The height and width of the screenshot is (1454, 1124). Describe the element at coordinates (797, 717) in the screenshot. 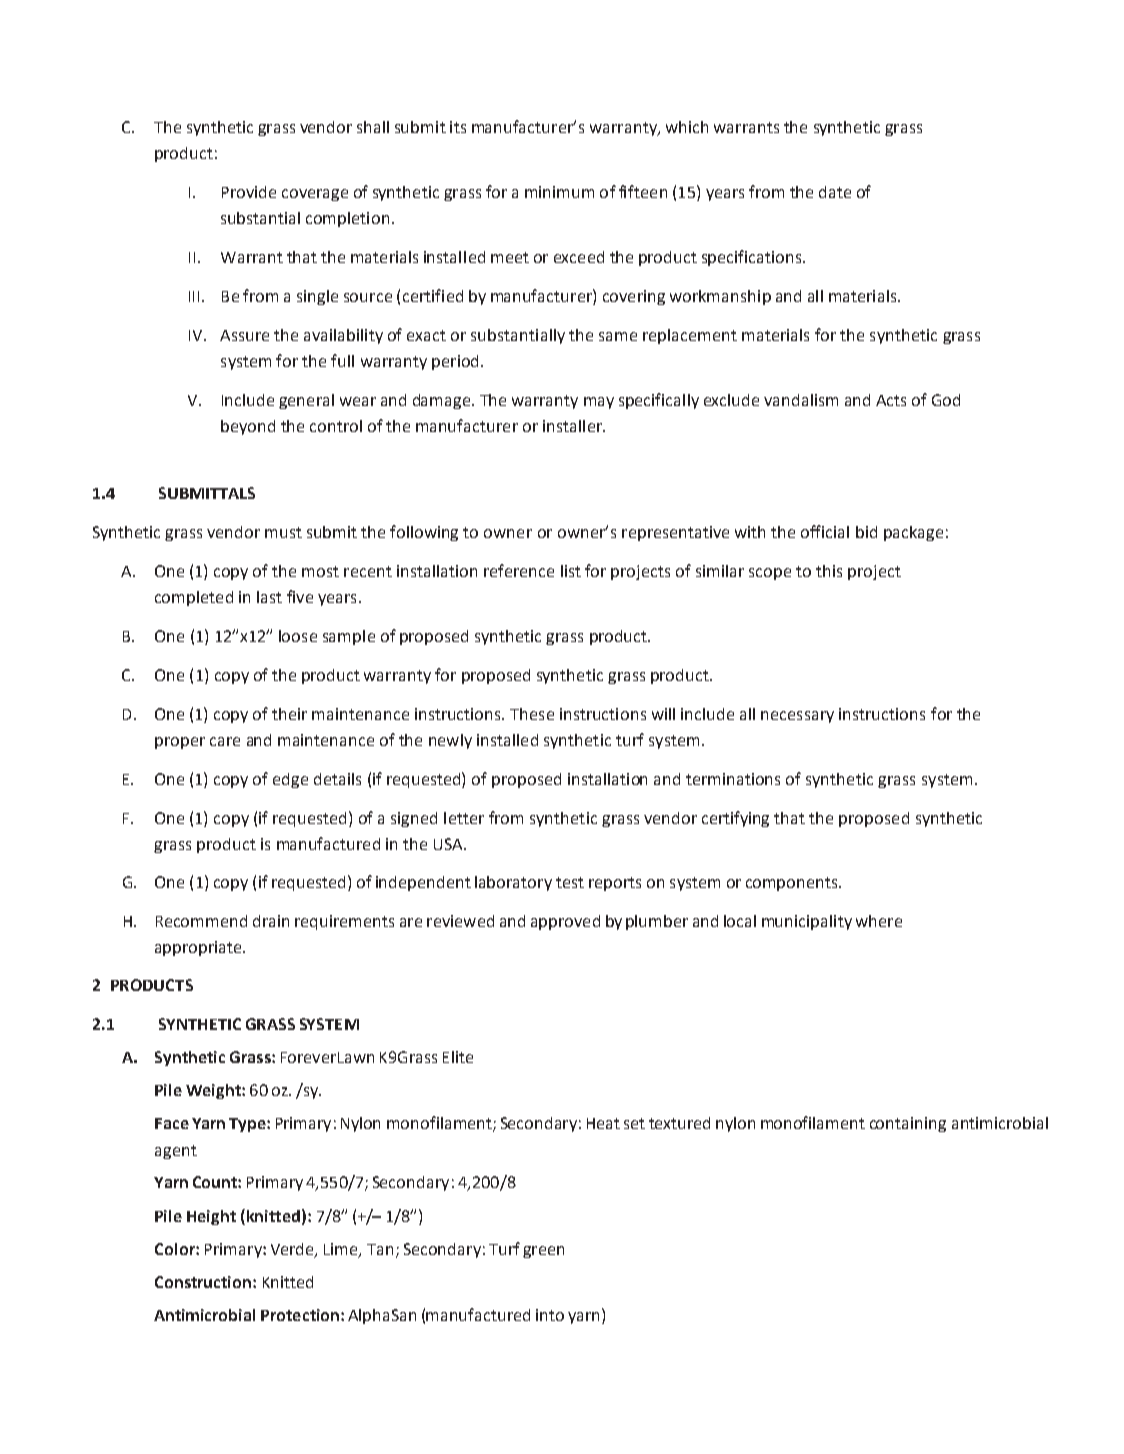

I see `necessary` at that location.
